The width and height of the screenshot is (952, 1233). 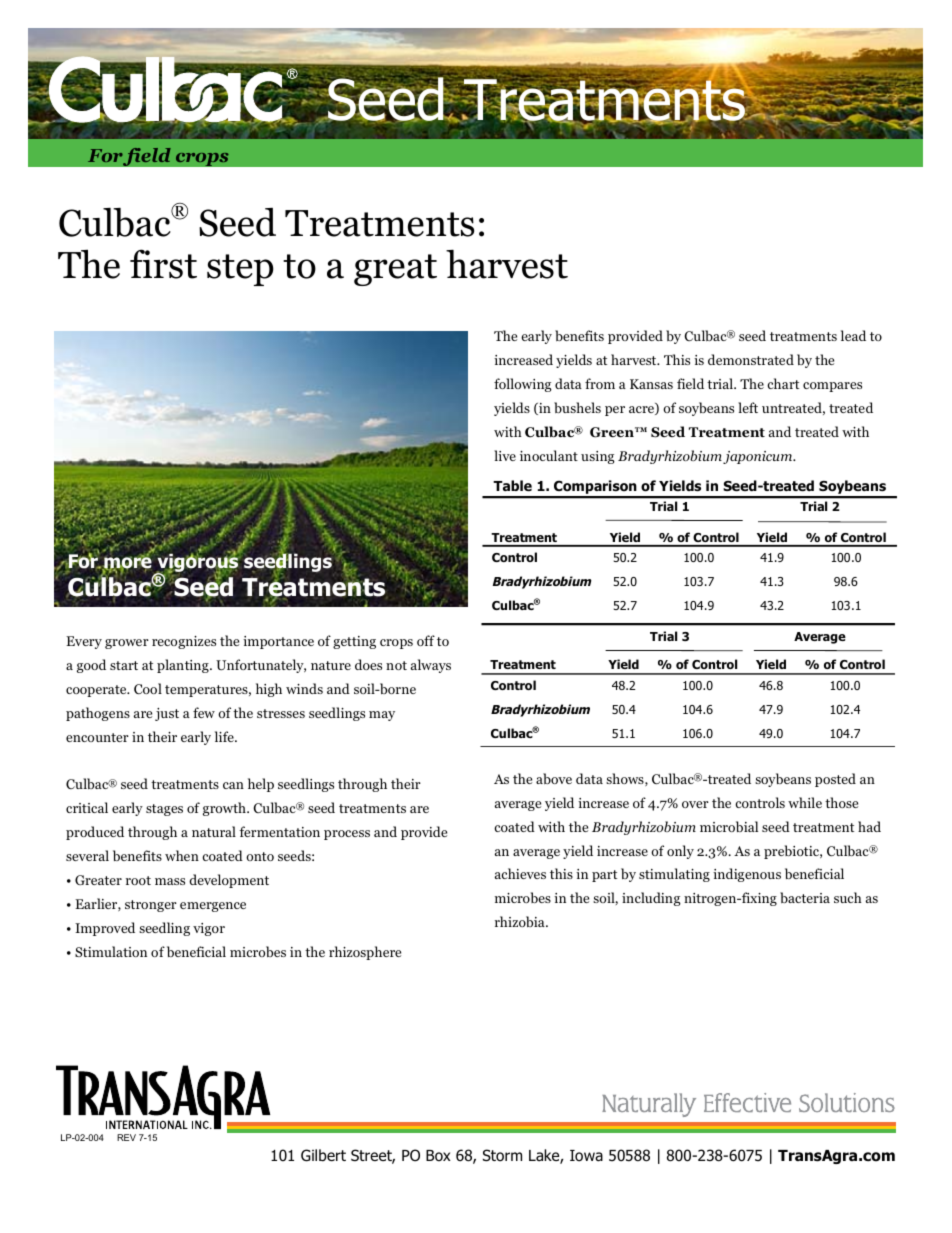 I want to click on Storm, so click(x=502, y=1155).
